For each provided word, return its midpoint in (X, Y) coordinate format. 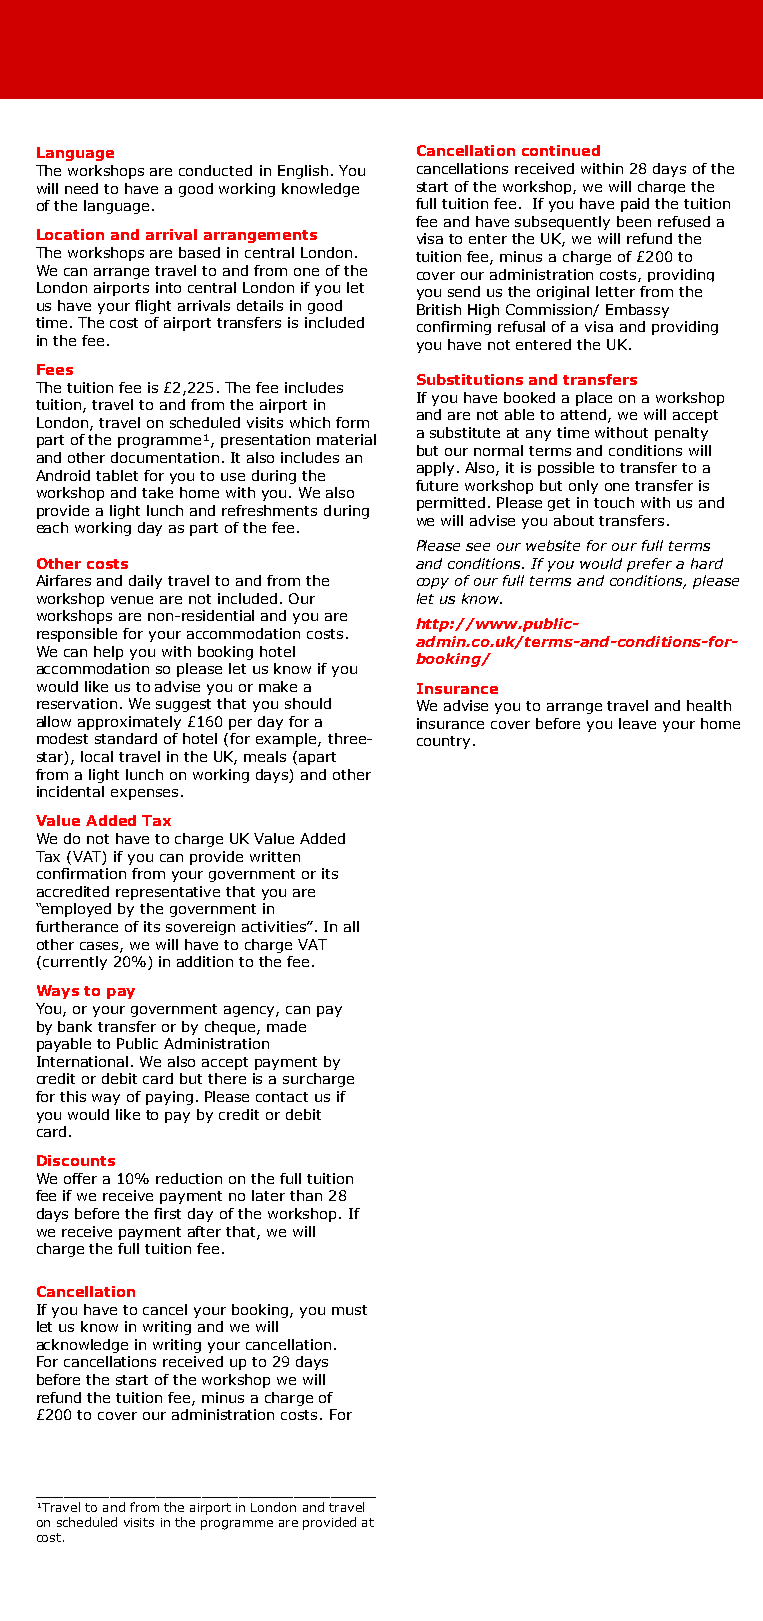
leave (637, 723)
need (81, 188)
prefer (649, 565)
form (352, 422)
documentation (165, 457)
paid (635, 205)
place (594, 399)
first (167, 1213)
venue (132, 600)
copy (433, 583)
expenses (144, 794)
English (303, 172)
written (275, 856)
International (82, 1061)
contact (282, 1097)
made (286, 1026)
